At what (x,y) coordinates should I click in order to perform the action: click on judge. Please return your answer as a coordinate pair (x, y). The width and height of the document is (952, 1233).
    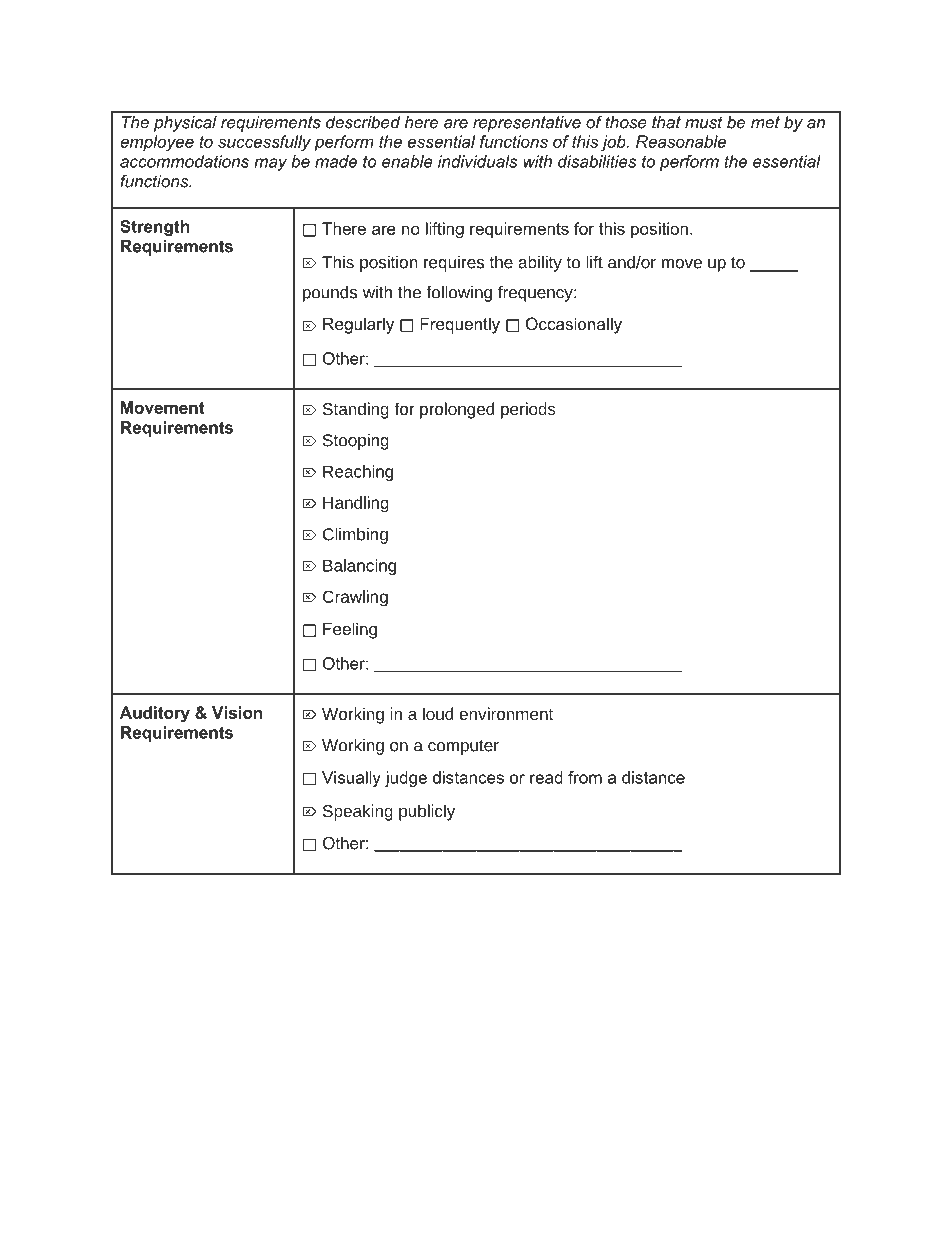
    Looking at the image, I should click on (406, 779).
